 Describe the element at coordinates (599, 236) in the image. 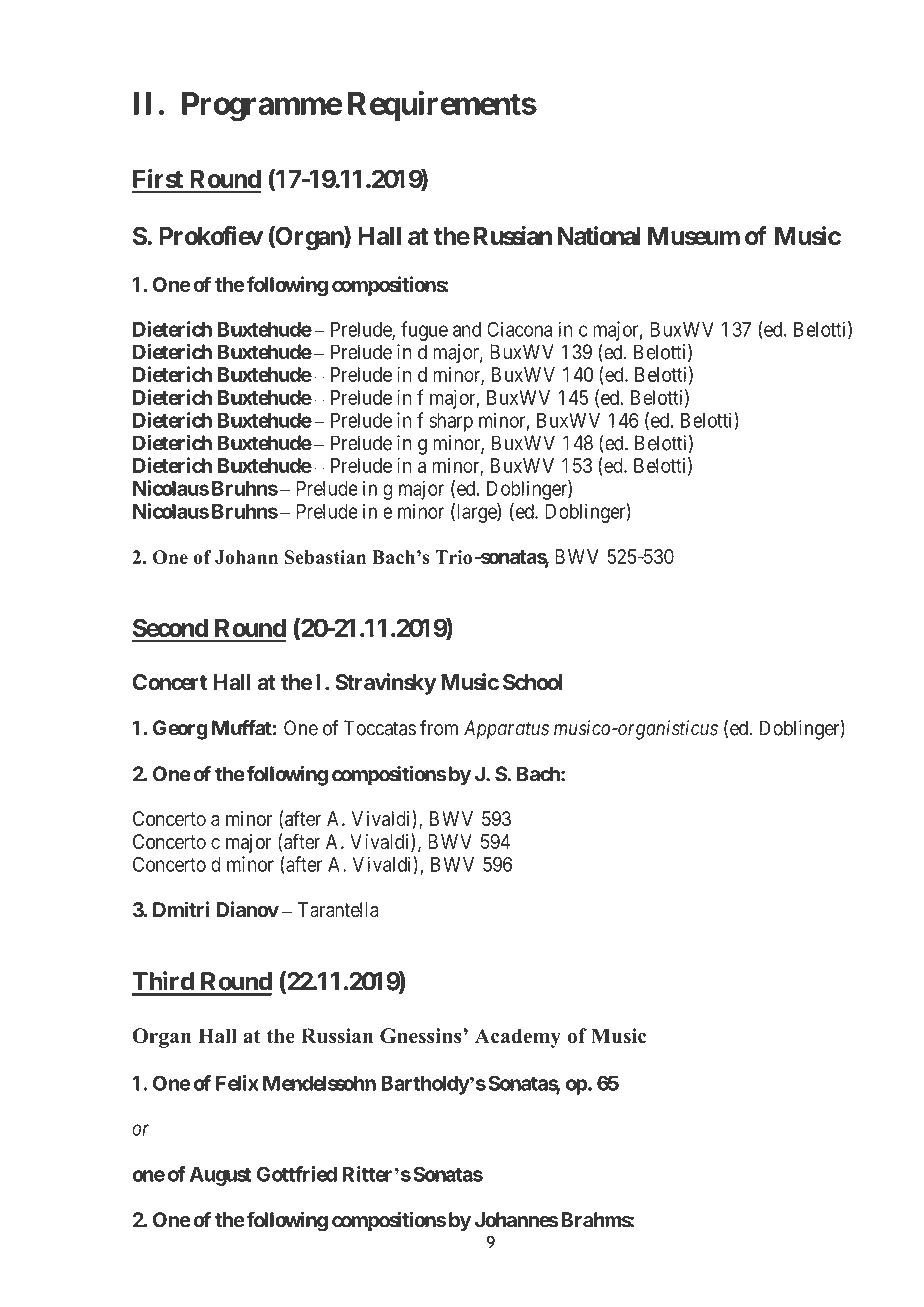

I see `National` at that location.
